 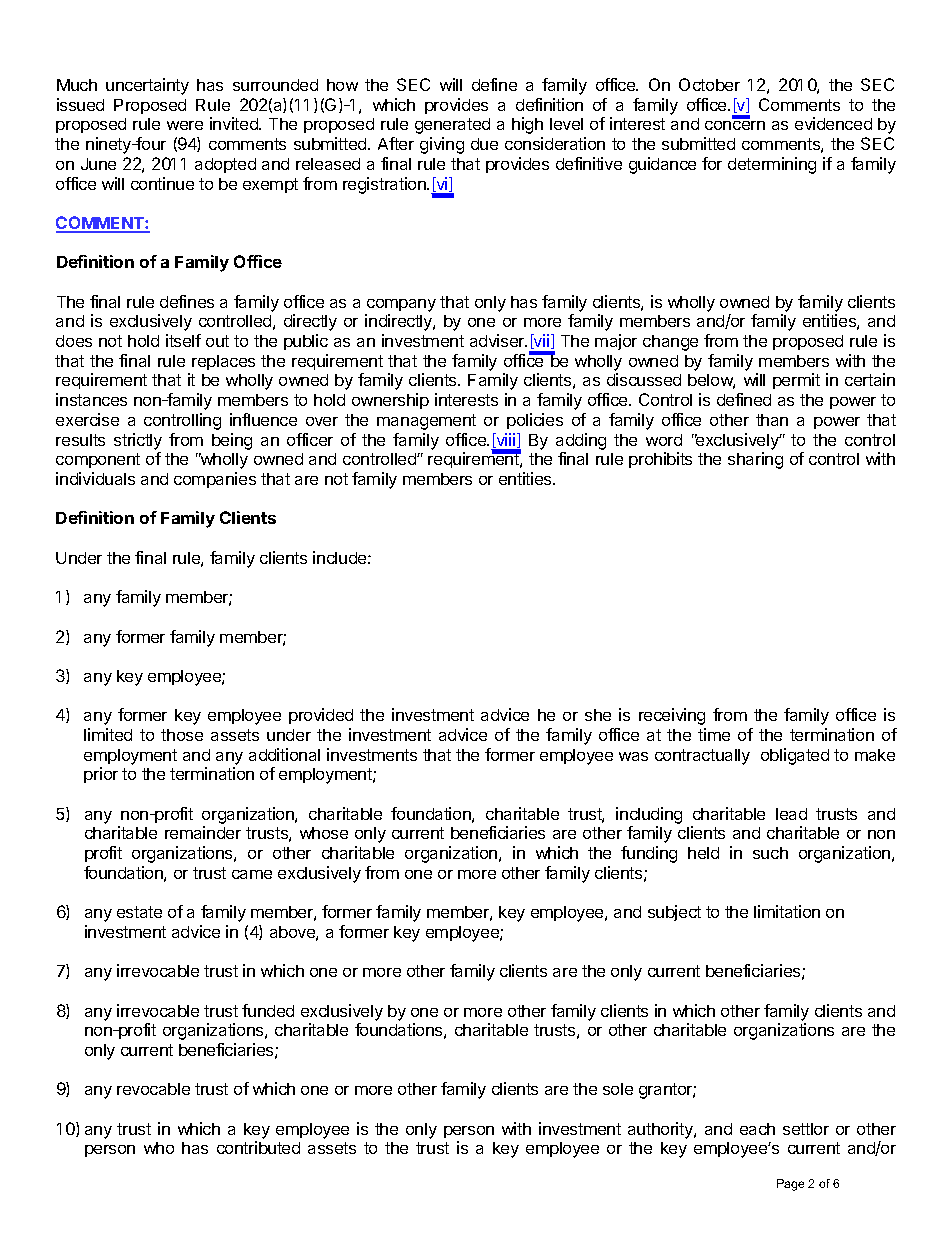 I want to click on whose, so click(x=324, y=833).
